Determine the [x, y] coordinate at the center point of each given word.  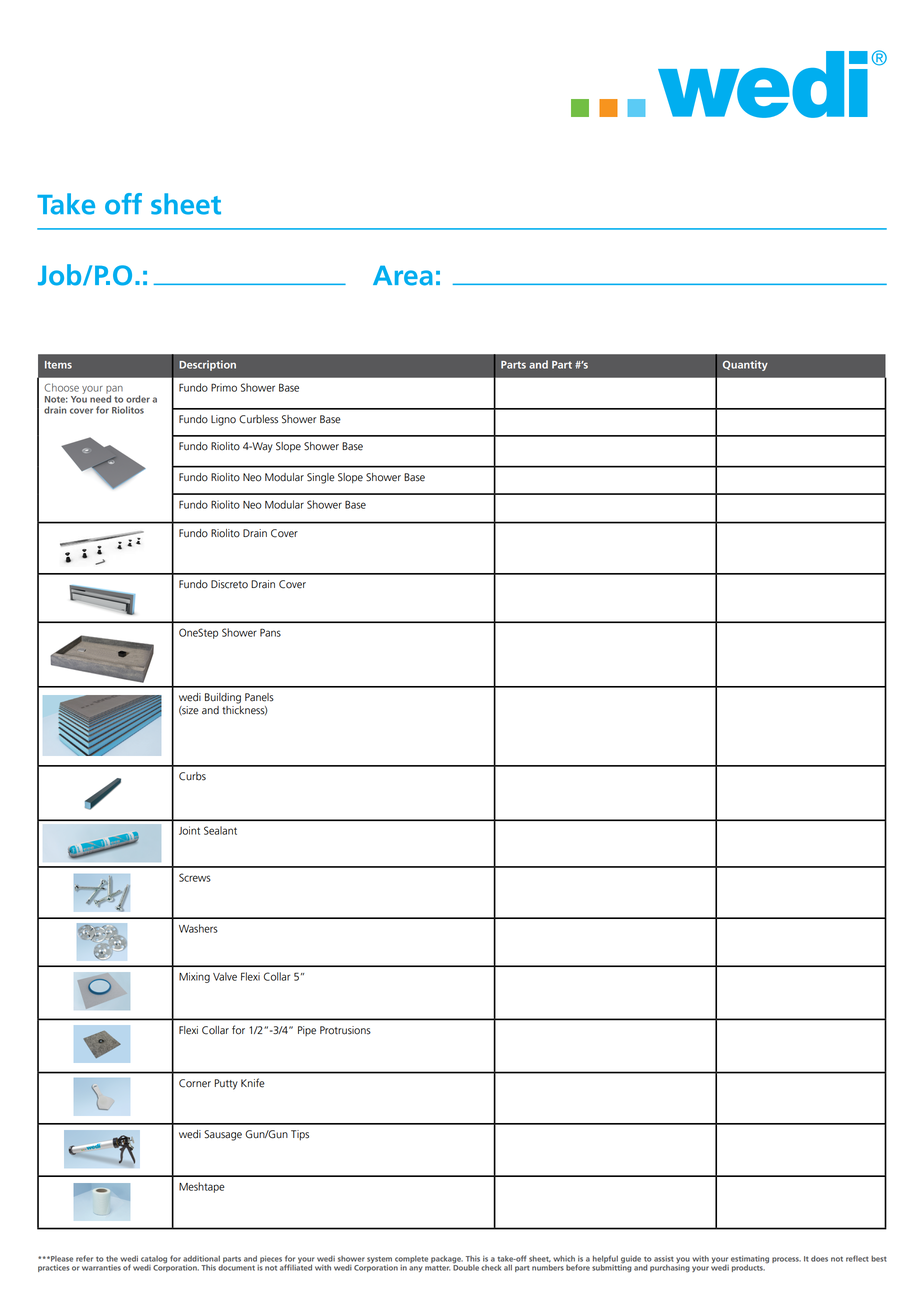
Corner [195, 1083]
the [112, 1259]
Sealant [220, 830]
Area [403, 276]
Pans [270, 632]
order [138, 399]
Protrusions [345, 1030]
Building [223, 698]
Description [207, 365]
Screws [195, 877]
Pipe [307, 1031]
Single [321, 478]
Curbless [258, 419]
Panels [259, 697]
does [819, 1258]
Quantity [745, 365]
